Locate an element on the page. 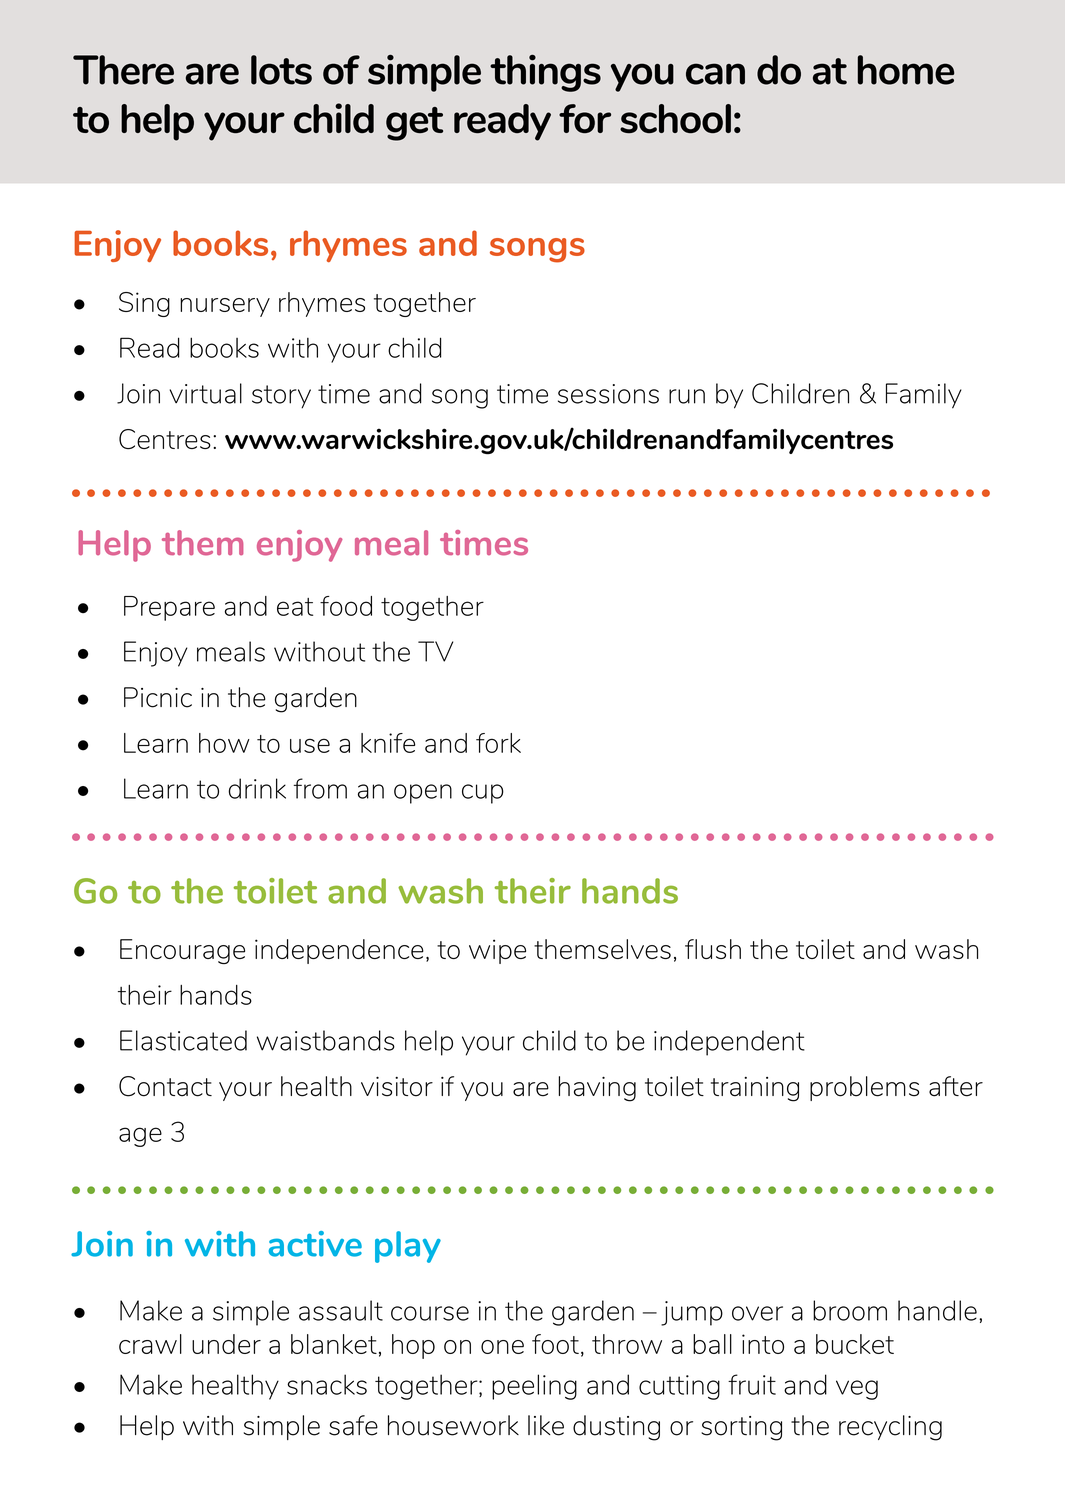 This image has width=1065, height=1511. flush is located at coordinates (713, 949).
